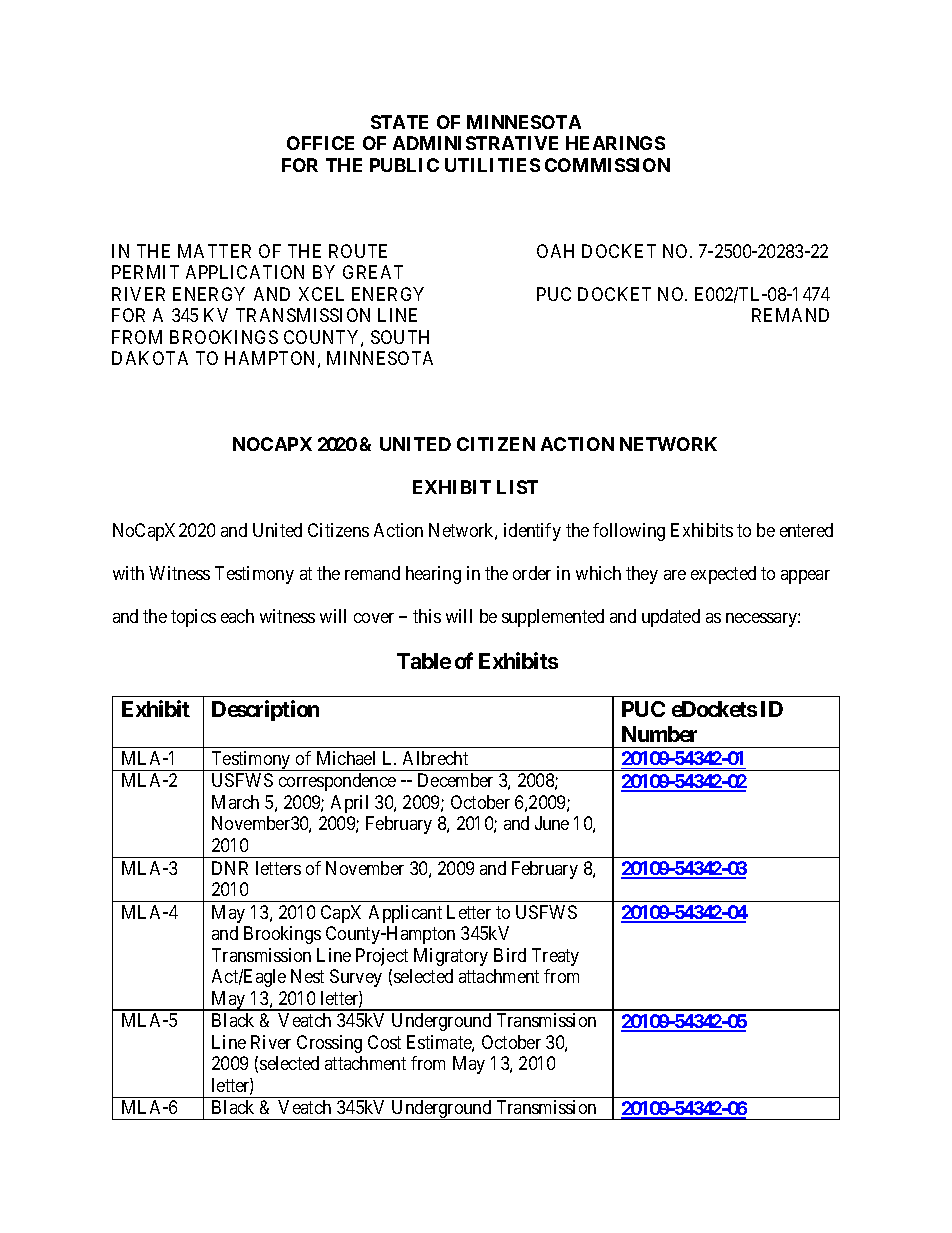  What do you see at coordinates (517, 487) in the page?
I see `LIST` at bounding box center [517, 487].
